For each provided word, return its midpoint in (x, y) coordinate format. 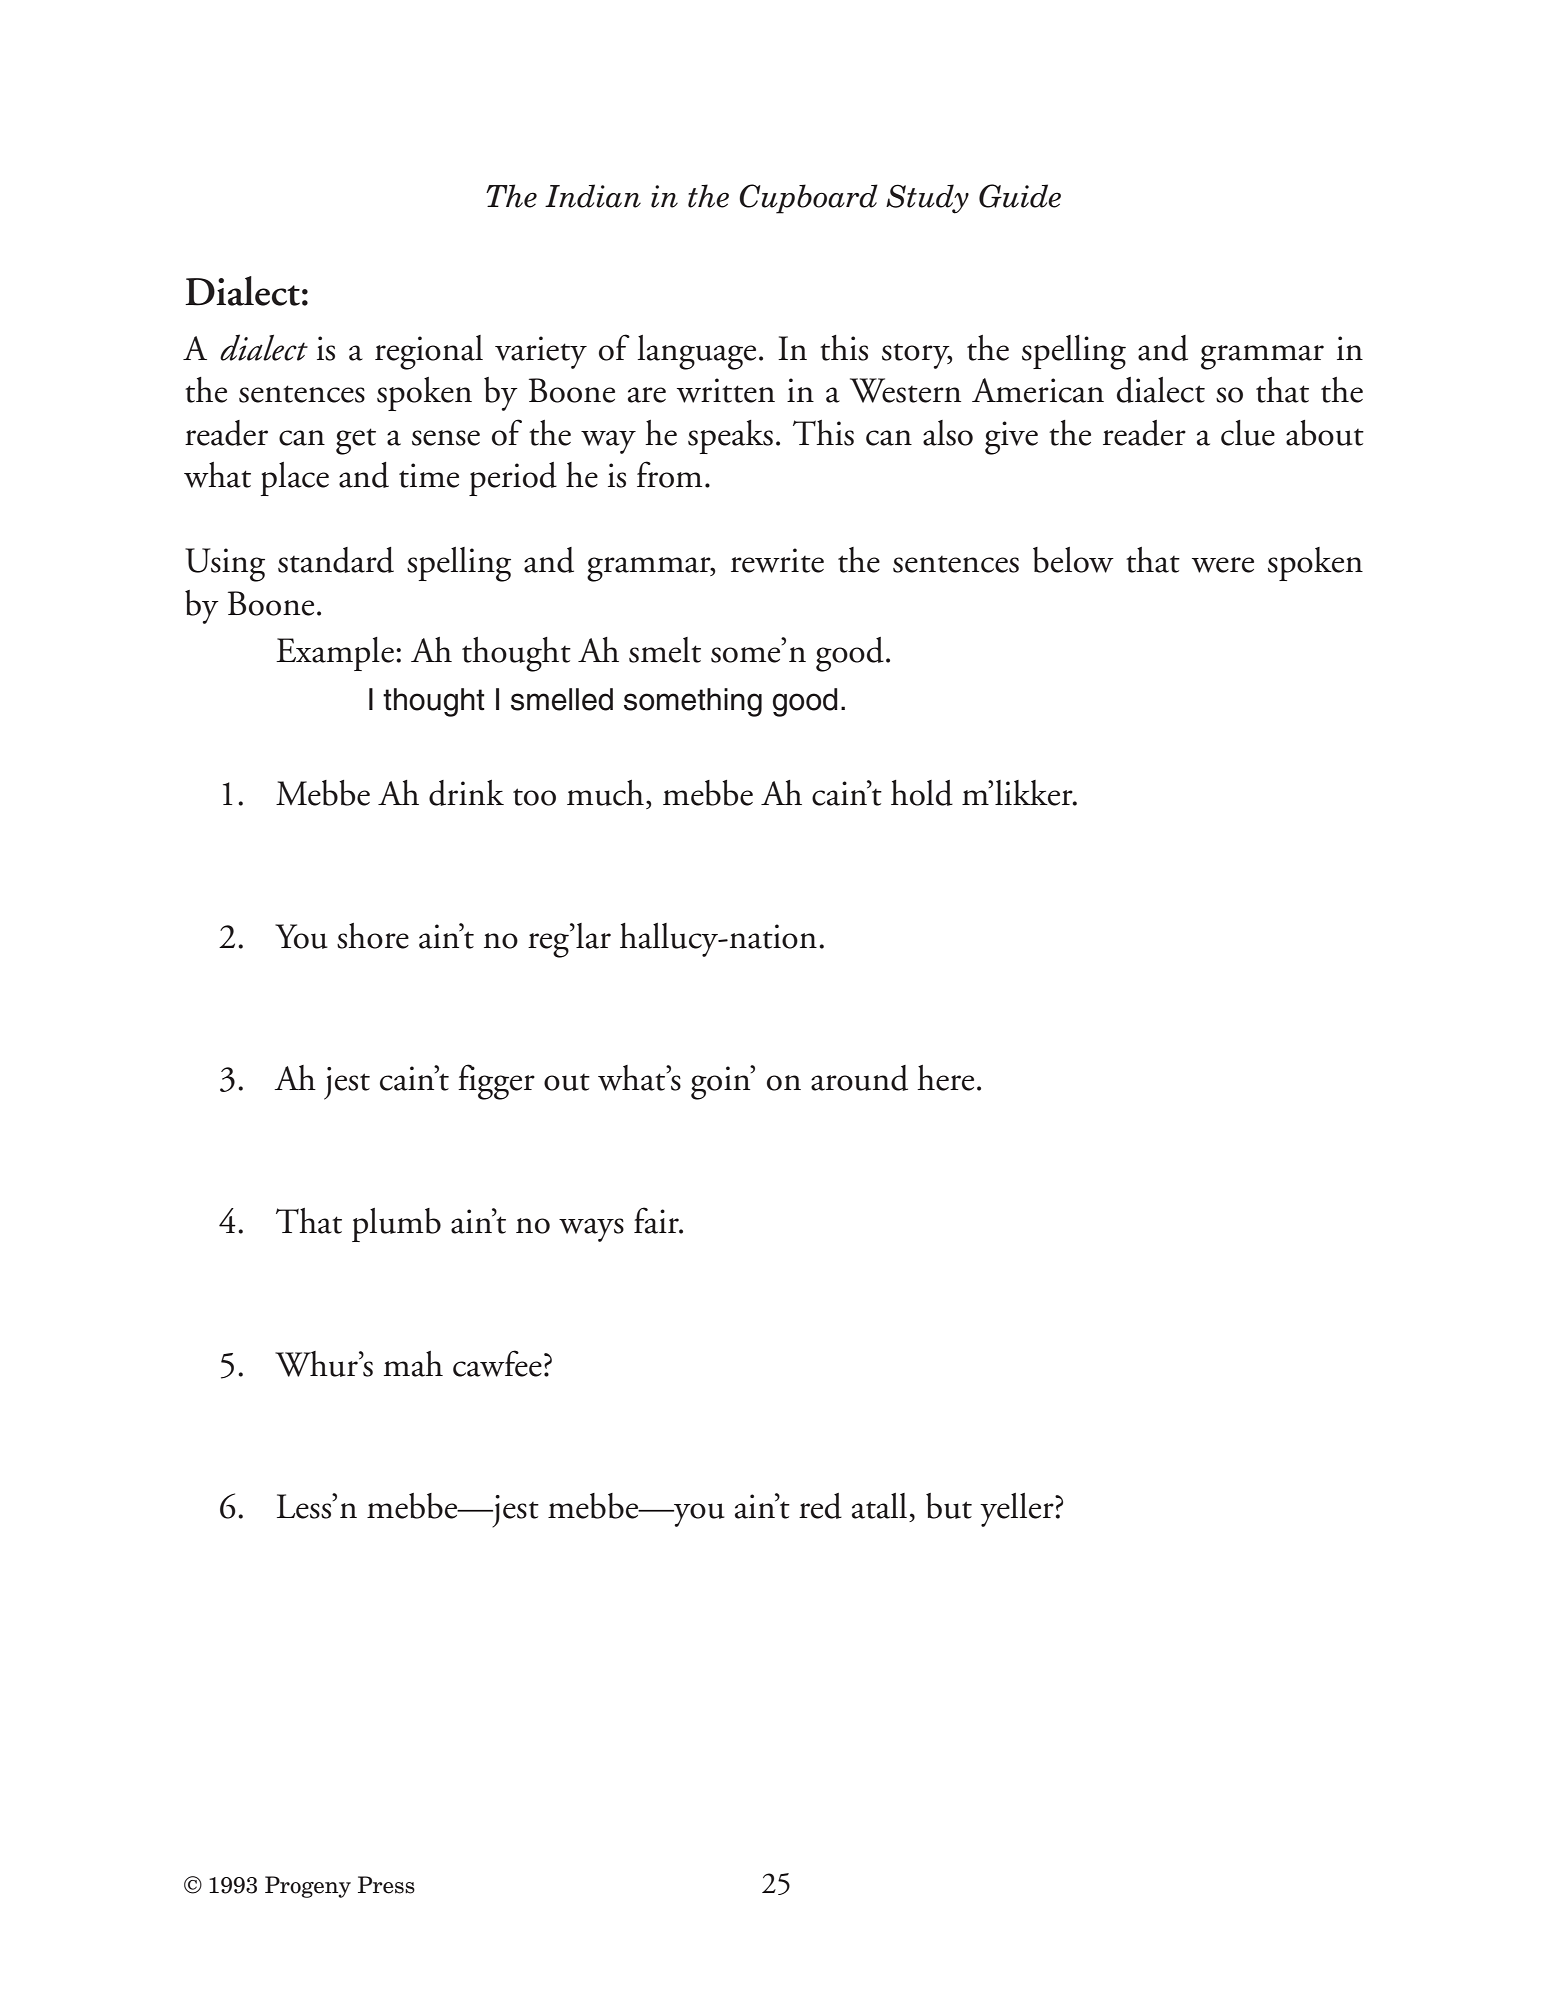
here (945, 1078)
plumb (396, 1225)
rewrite (777, 560)
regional (429, 352)
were (1223, 565)
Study (927, 199)
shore (373, 936)
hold (922, 793)
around (859, 1078)
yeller (1018, 1510)
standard (336, 560)
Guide (1020, 196)
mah (413, 1364)
